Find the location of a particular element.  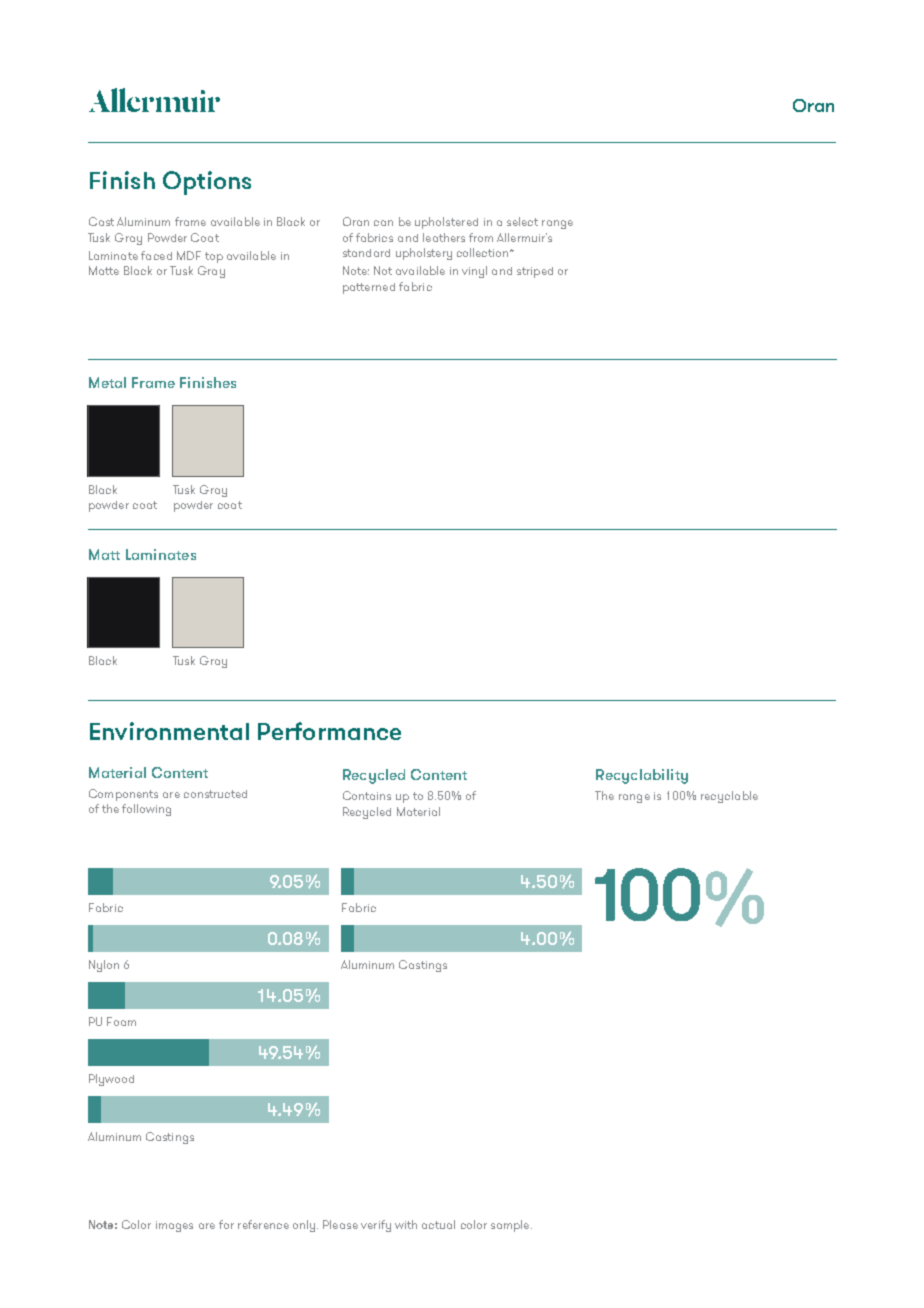

images is located at coordinates (174, 1226).
